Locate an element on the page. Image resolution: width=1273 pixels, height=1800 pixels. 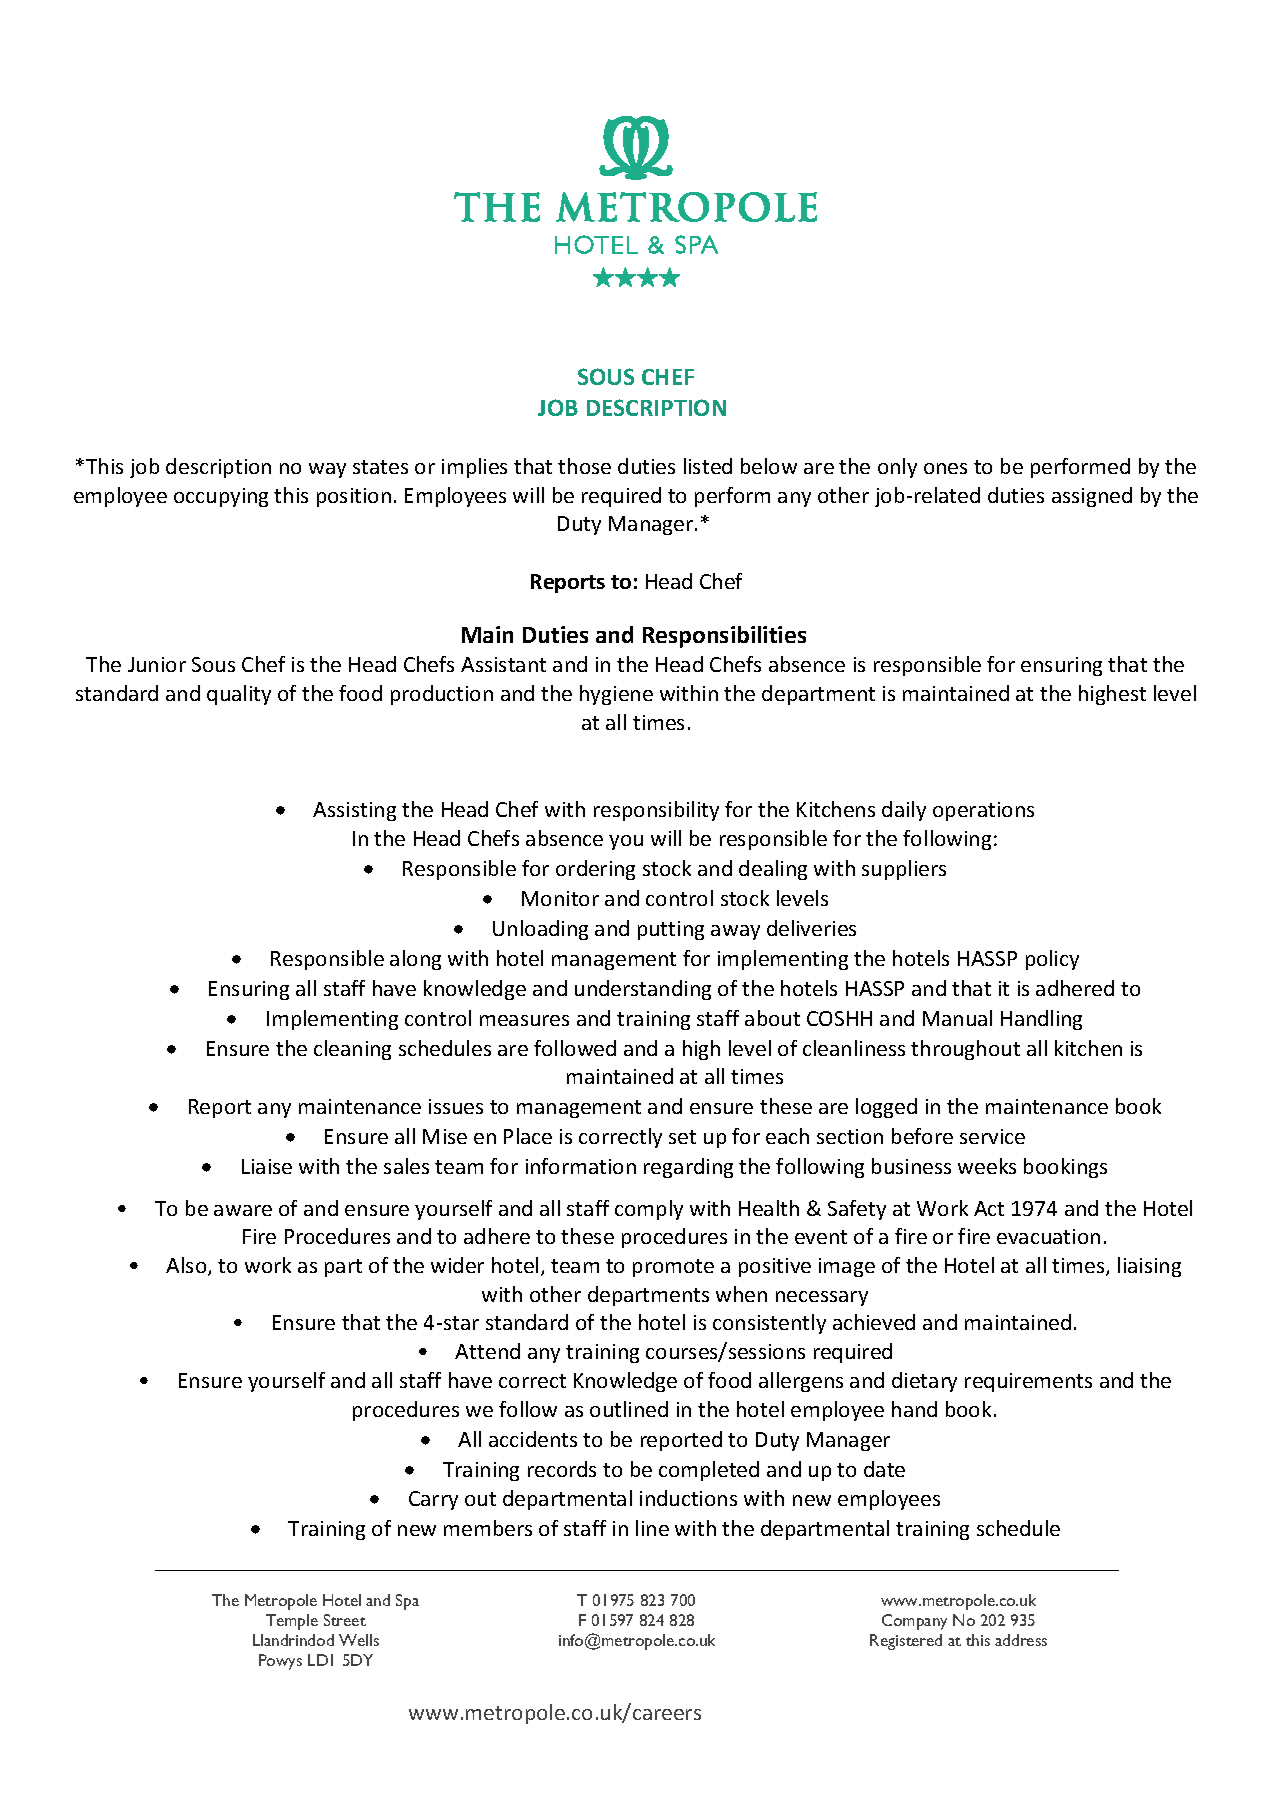
members is located at coordinates (488, 1528).
